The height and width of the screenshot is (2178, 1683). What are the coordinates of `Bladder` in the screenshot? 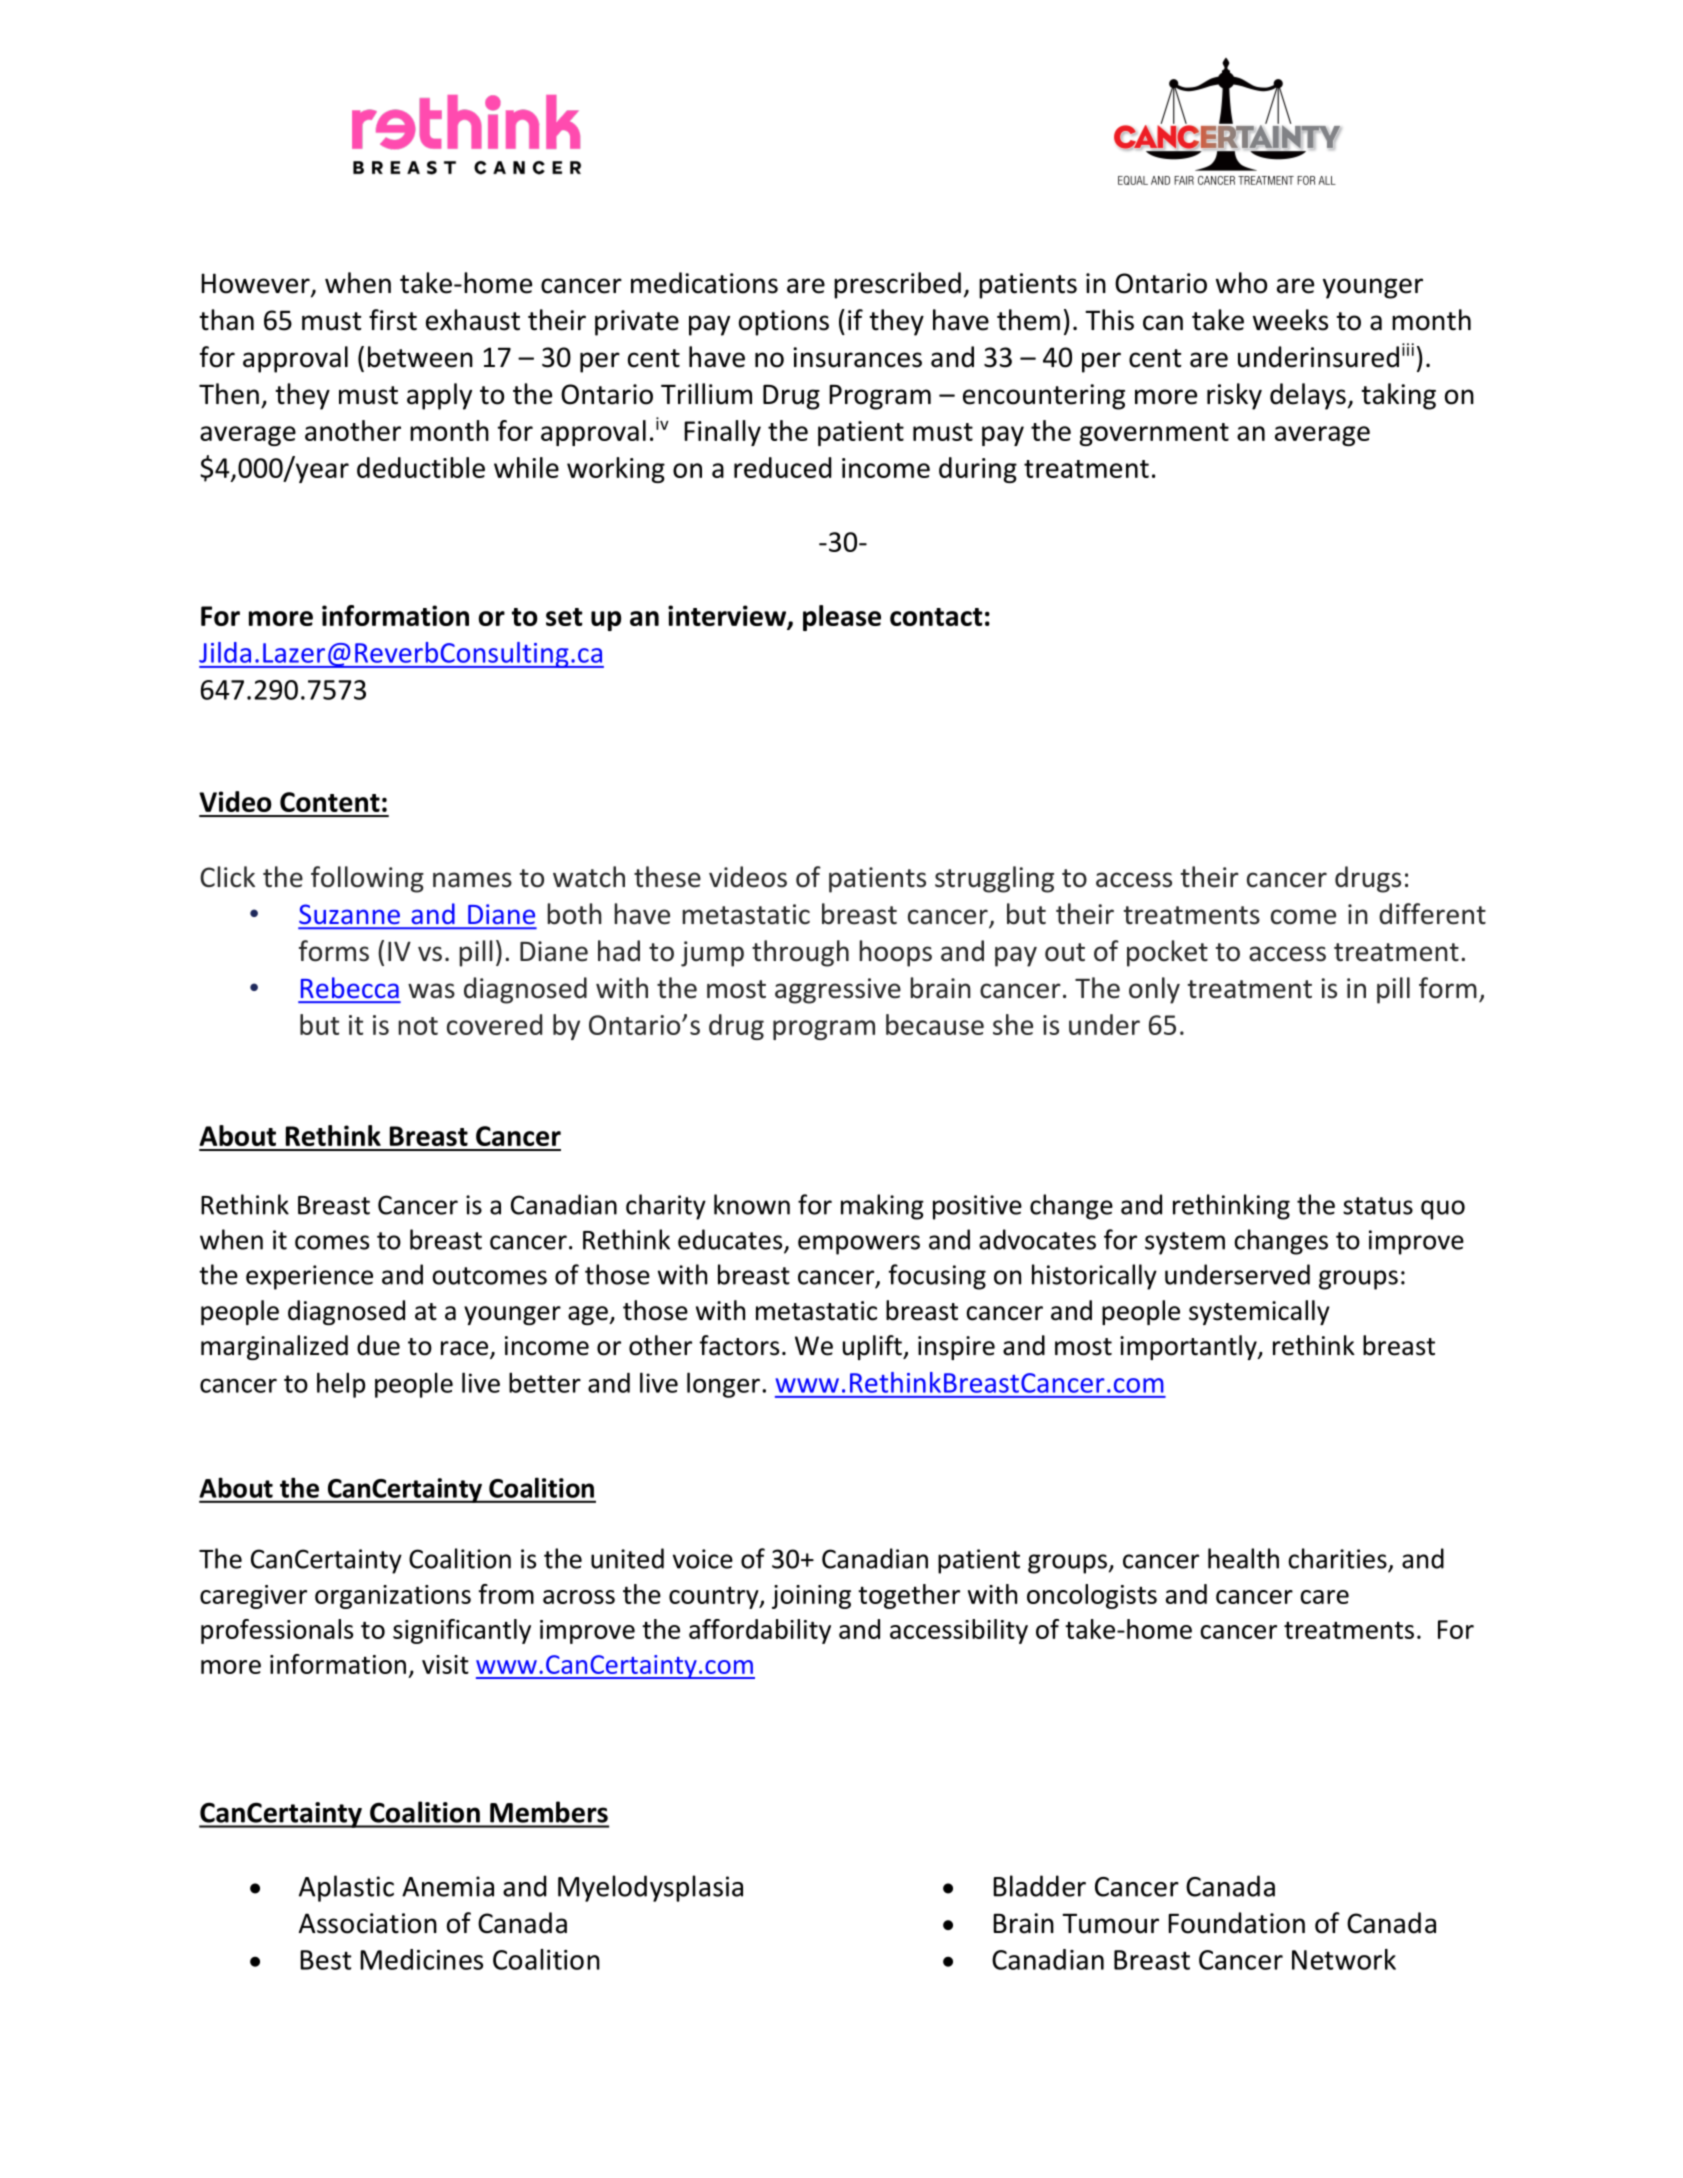 It's located at (1039, 1886).
